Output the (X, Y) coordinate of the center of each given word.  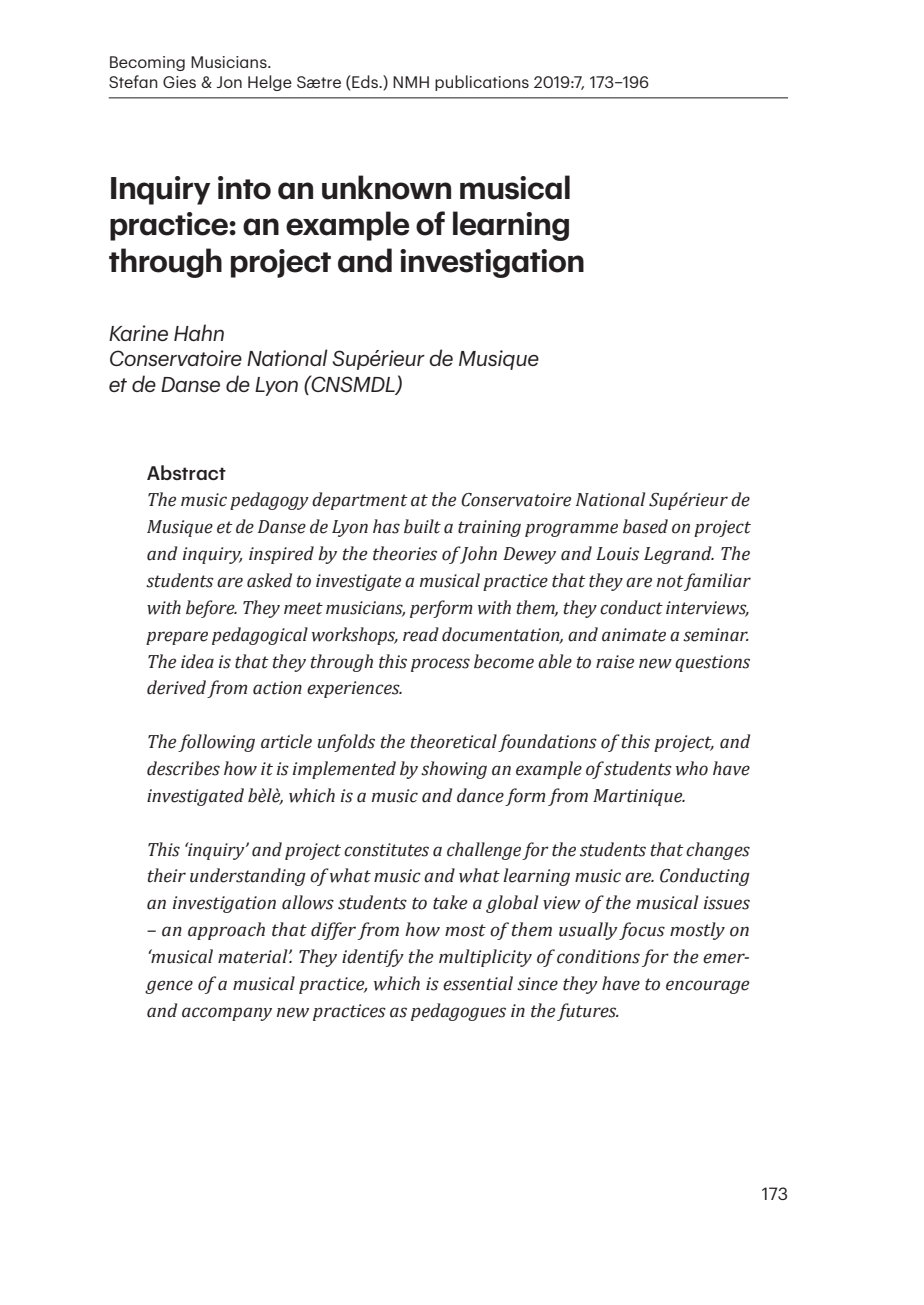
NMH (411, 82)
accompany (227, 1014)
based (645, 526)
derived (176, 687)
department (360, 501)
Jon (229, 82)
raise (615, 662)
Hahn (199, 332)
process (440, 665)
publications (482, 83)
